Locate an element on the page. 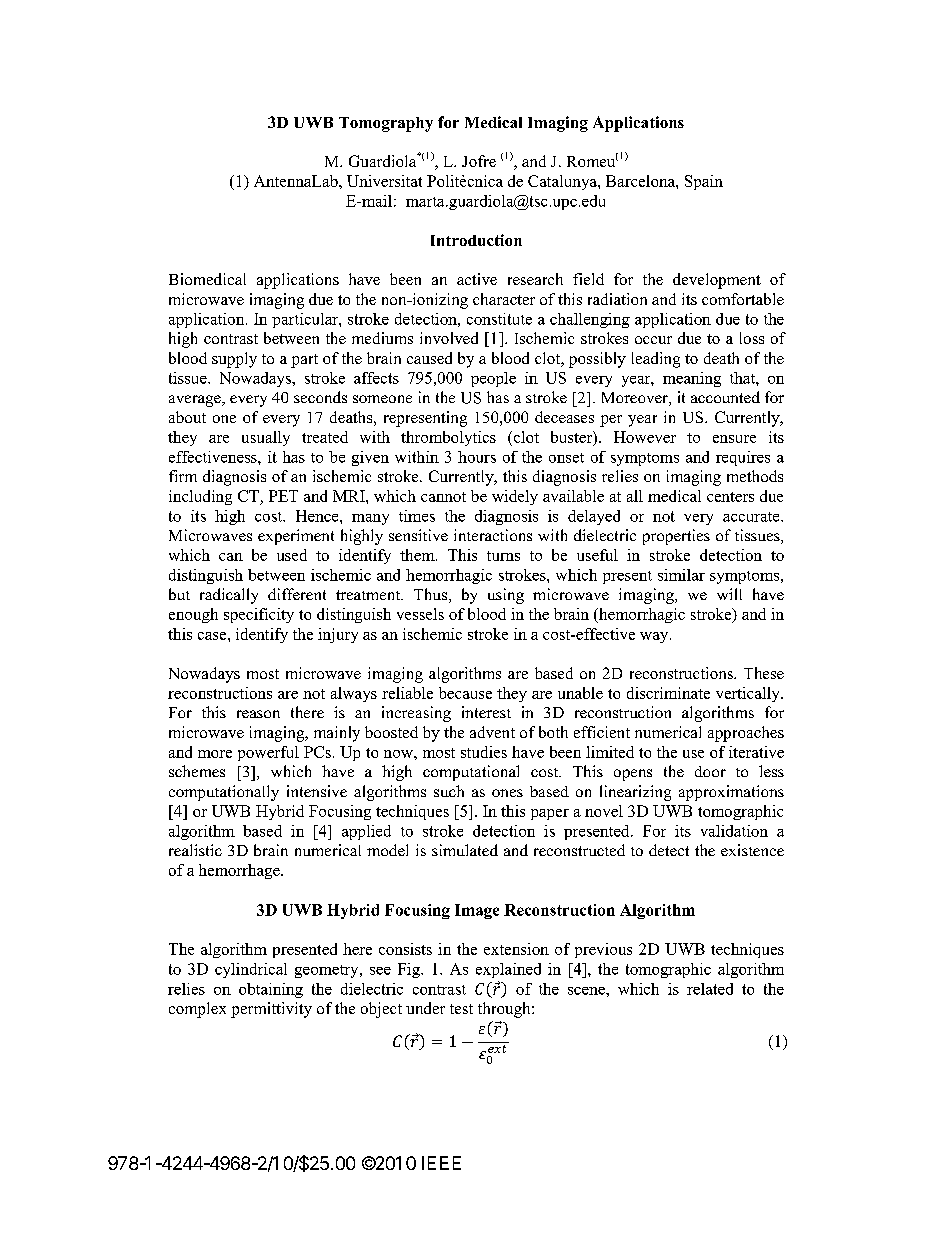 Image resolution: width=952 pixels, height=1233 pixels. test is located at coordinates (461, 1009).
